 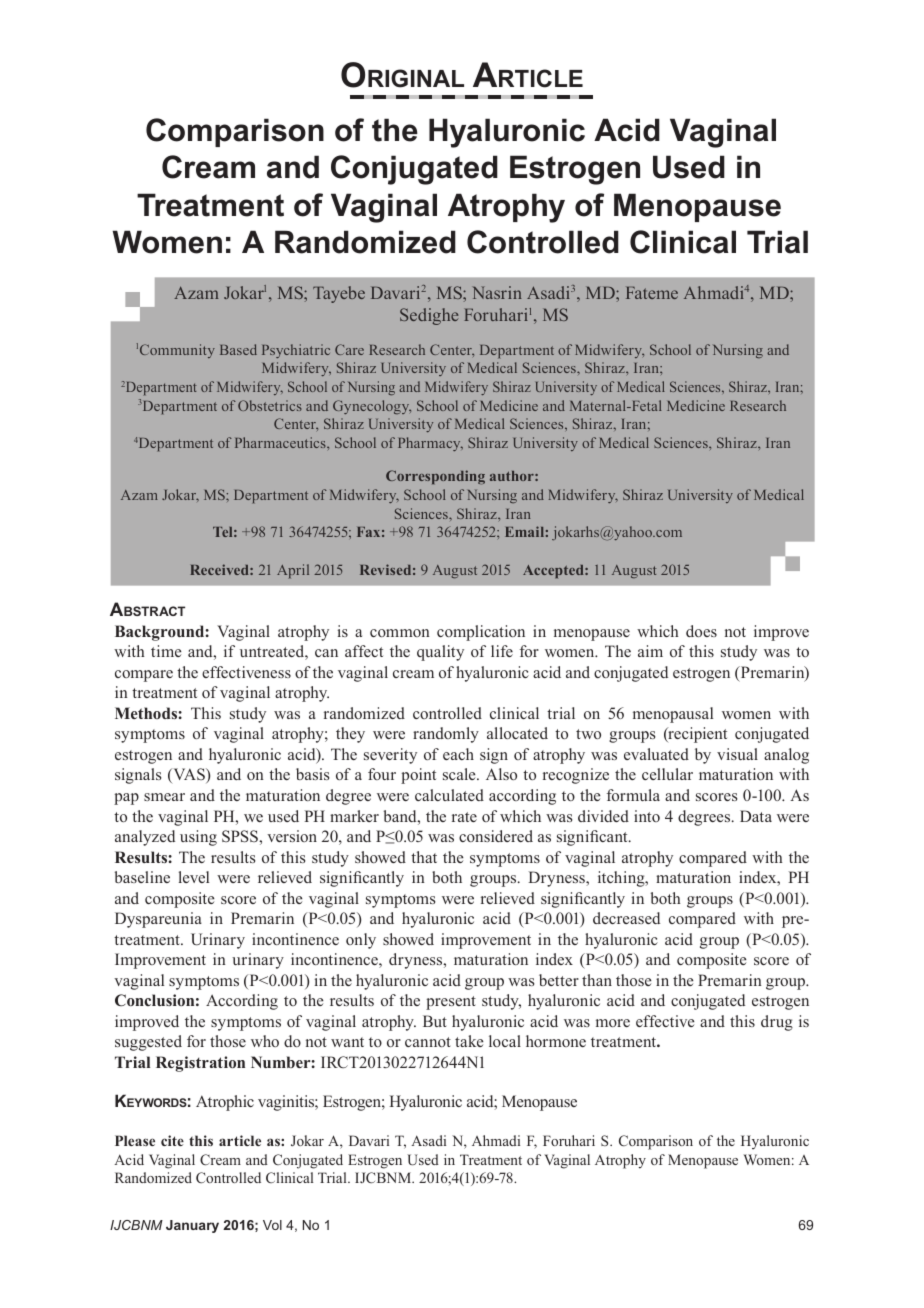 What do you see at coordinates (451, 1003) in the screenshot?
I see `present` at bounding box center [451, 1003].
